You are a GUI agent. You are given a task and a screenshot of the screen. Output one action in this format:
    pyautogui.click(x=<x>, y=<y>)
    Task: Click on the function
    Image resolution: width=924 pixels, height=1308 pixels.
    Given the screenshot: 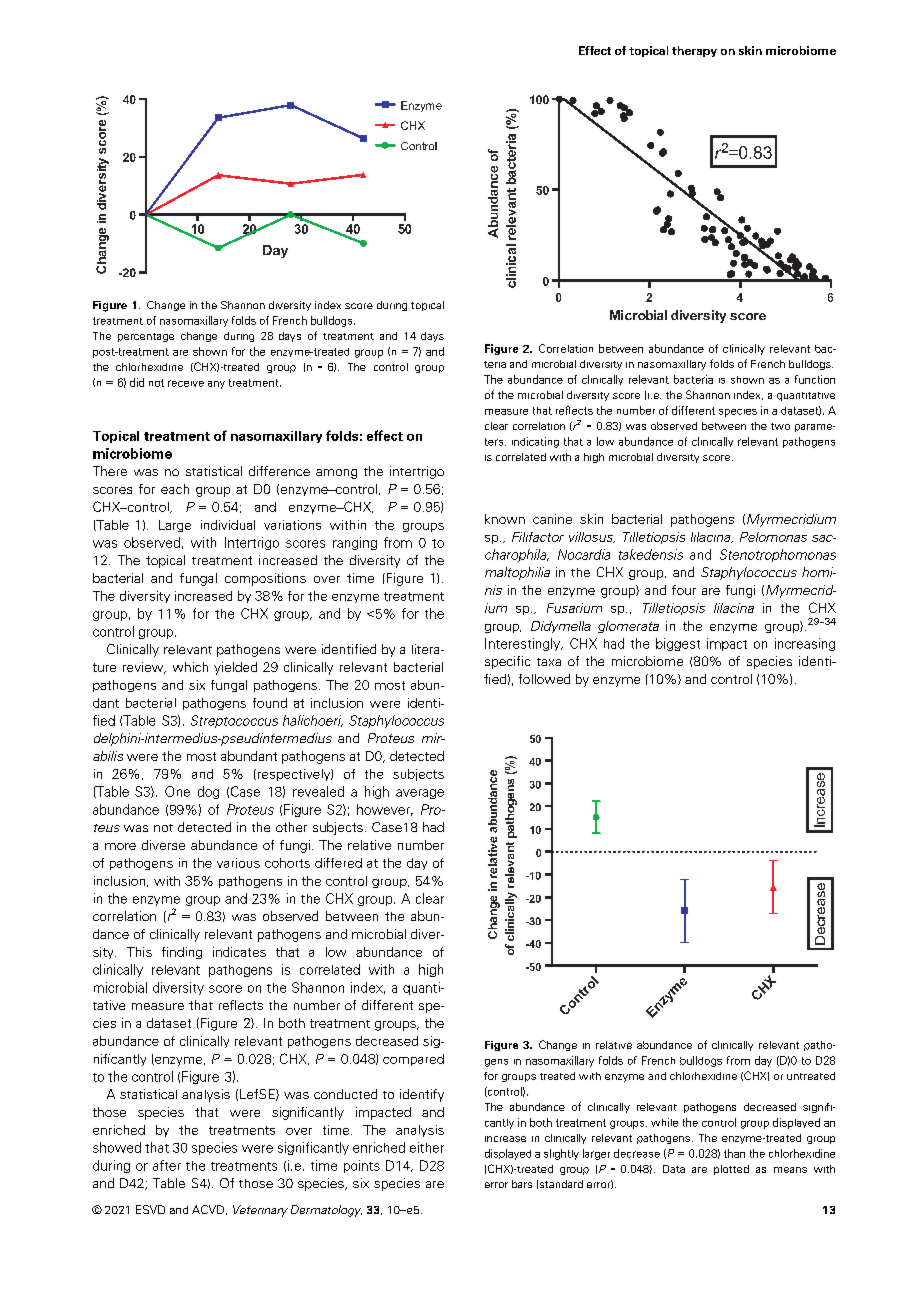 What is the action you would take?
    pyautogui.click(x=815, y=379)
